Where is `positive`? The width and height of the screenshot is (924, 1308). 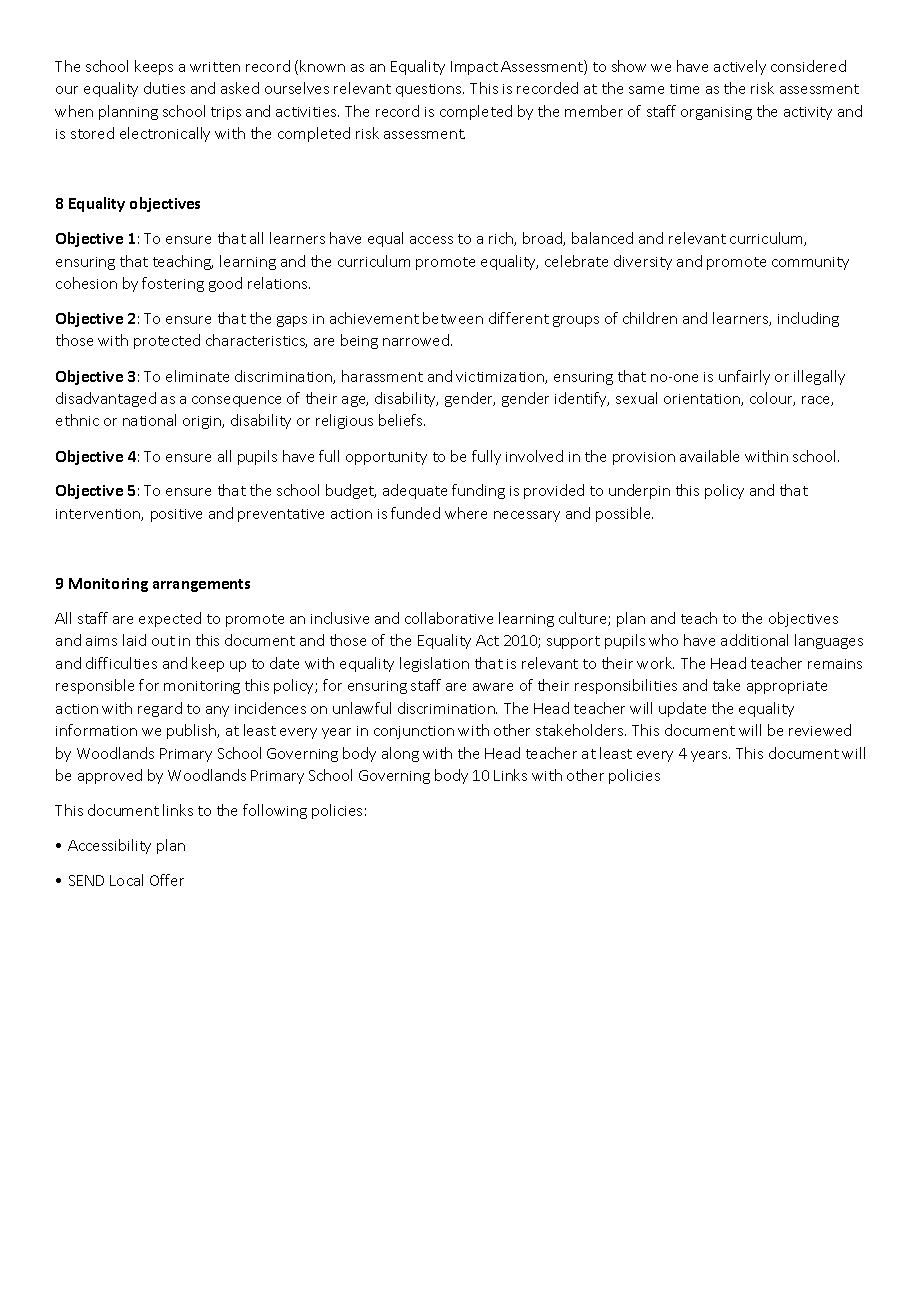 positive is located at coordinates (176, 515).
